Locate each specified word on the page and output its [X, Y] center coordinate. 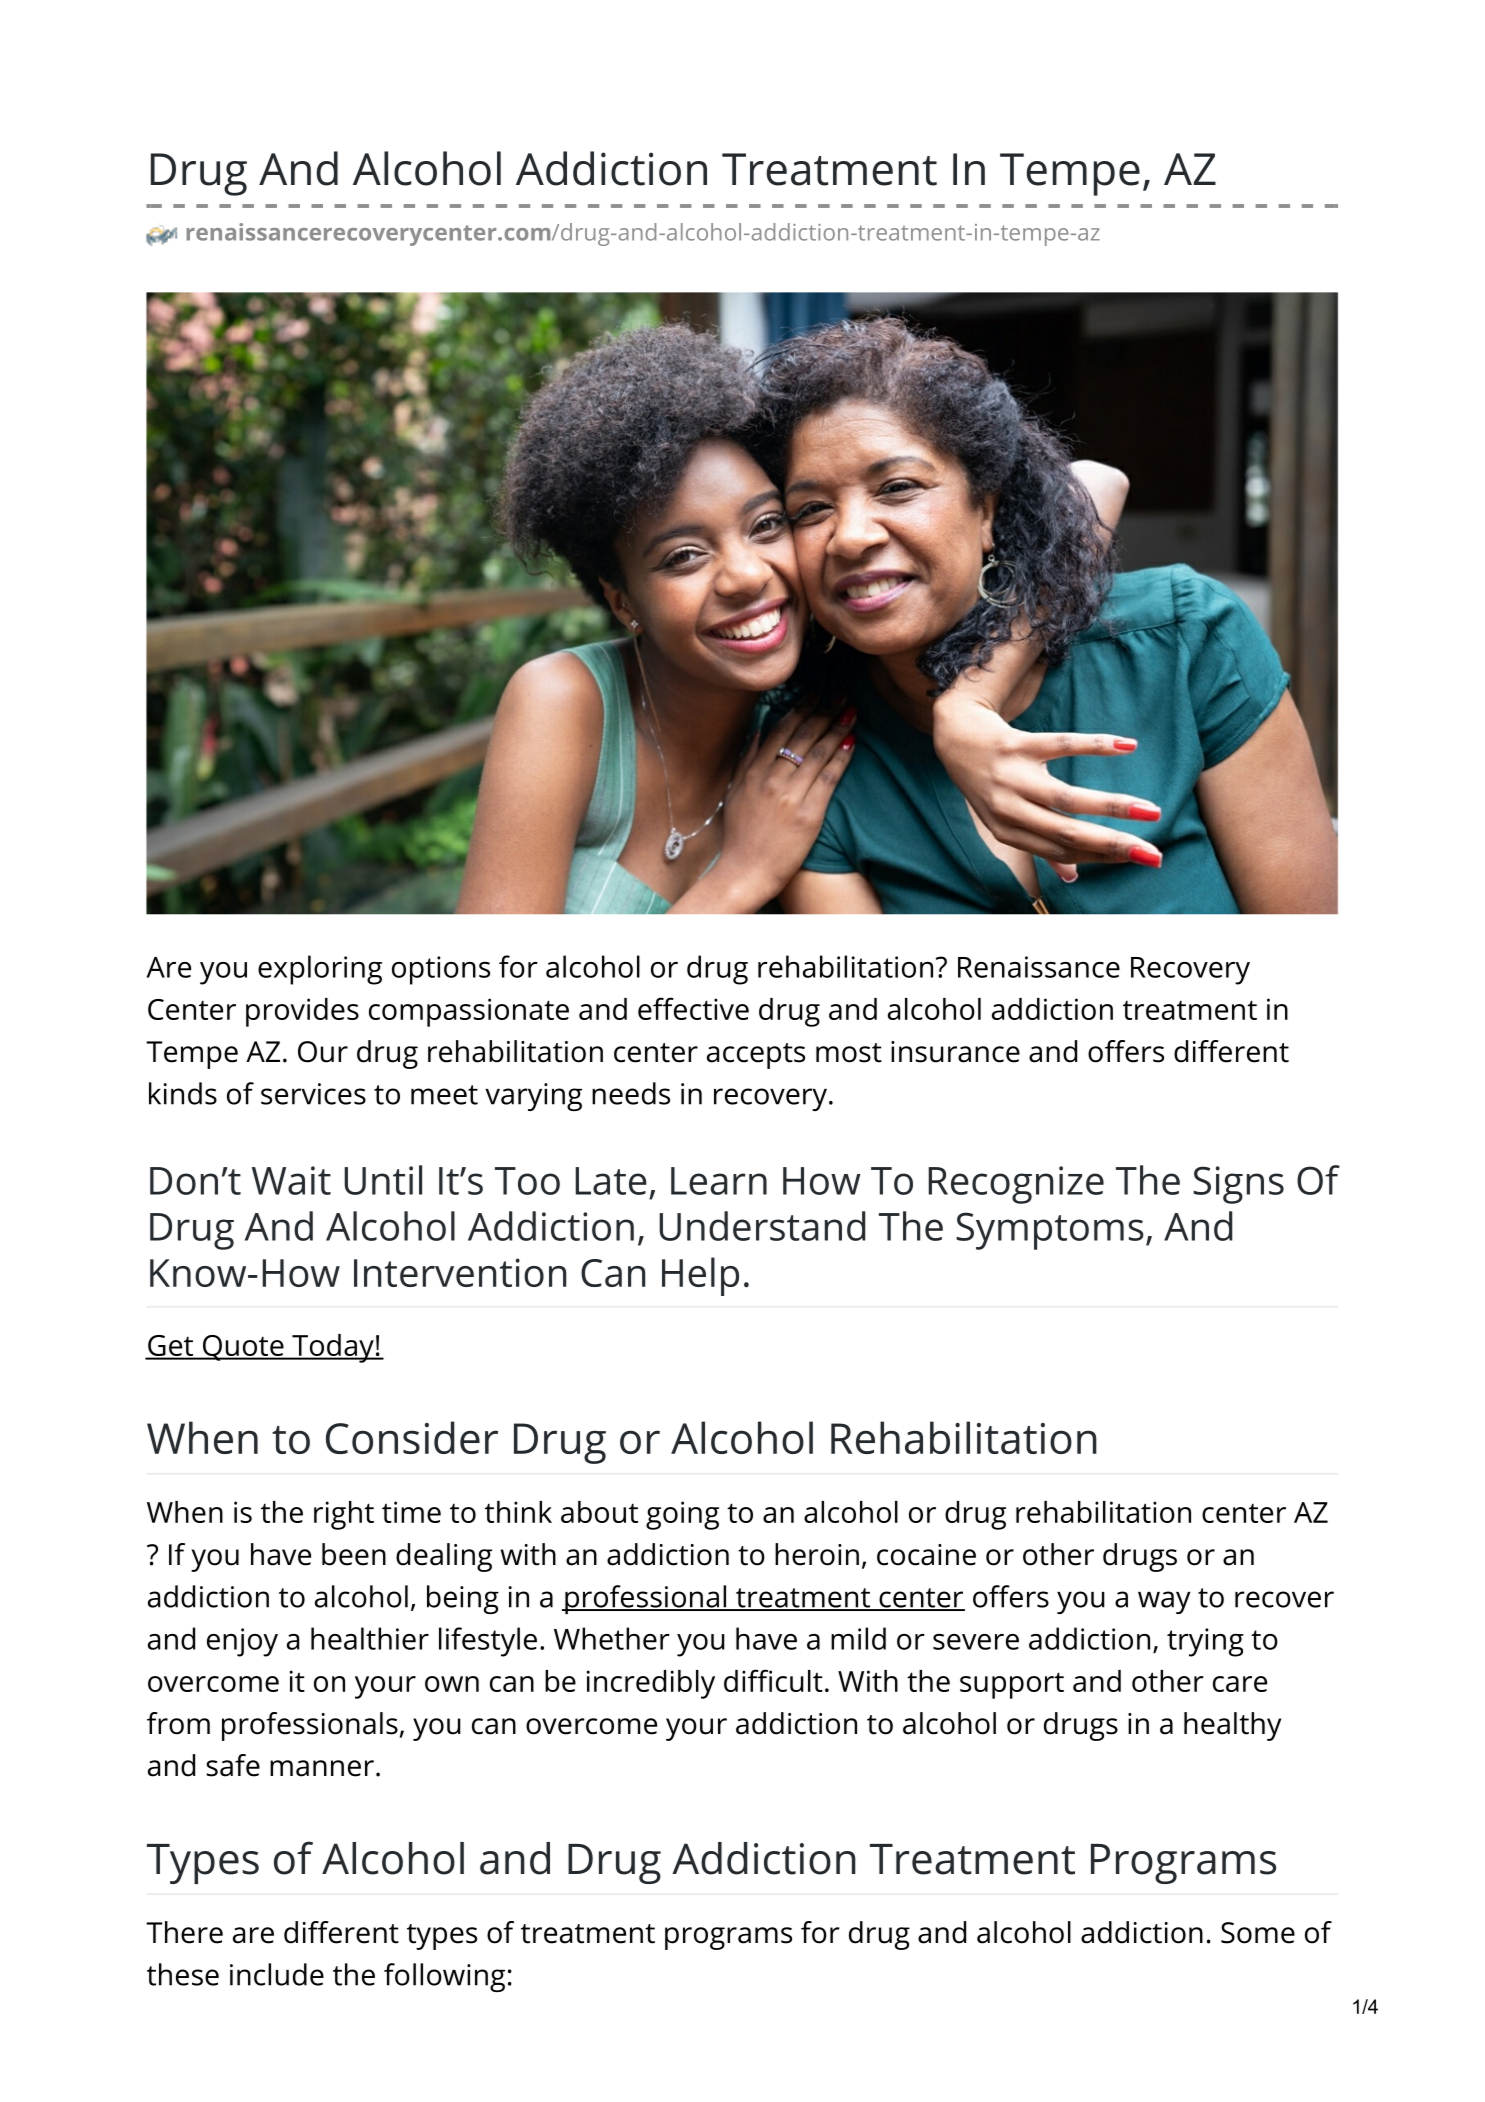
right [344, 1515]
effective [693, 1008]
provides [302, 1012]
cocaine [926, 1555]
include [277, 1974]
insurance [955, 1052]
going [682, 1515]
